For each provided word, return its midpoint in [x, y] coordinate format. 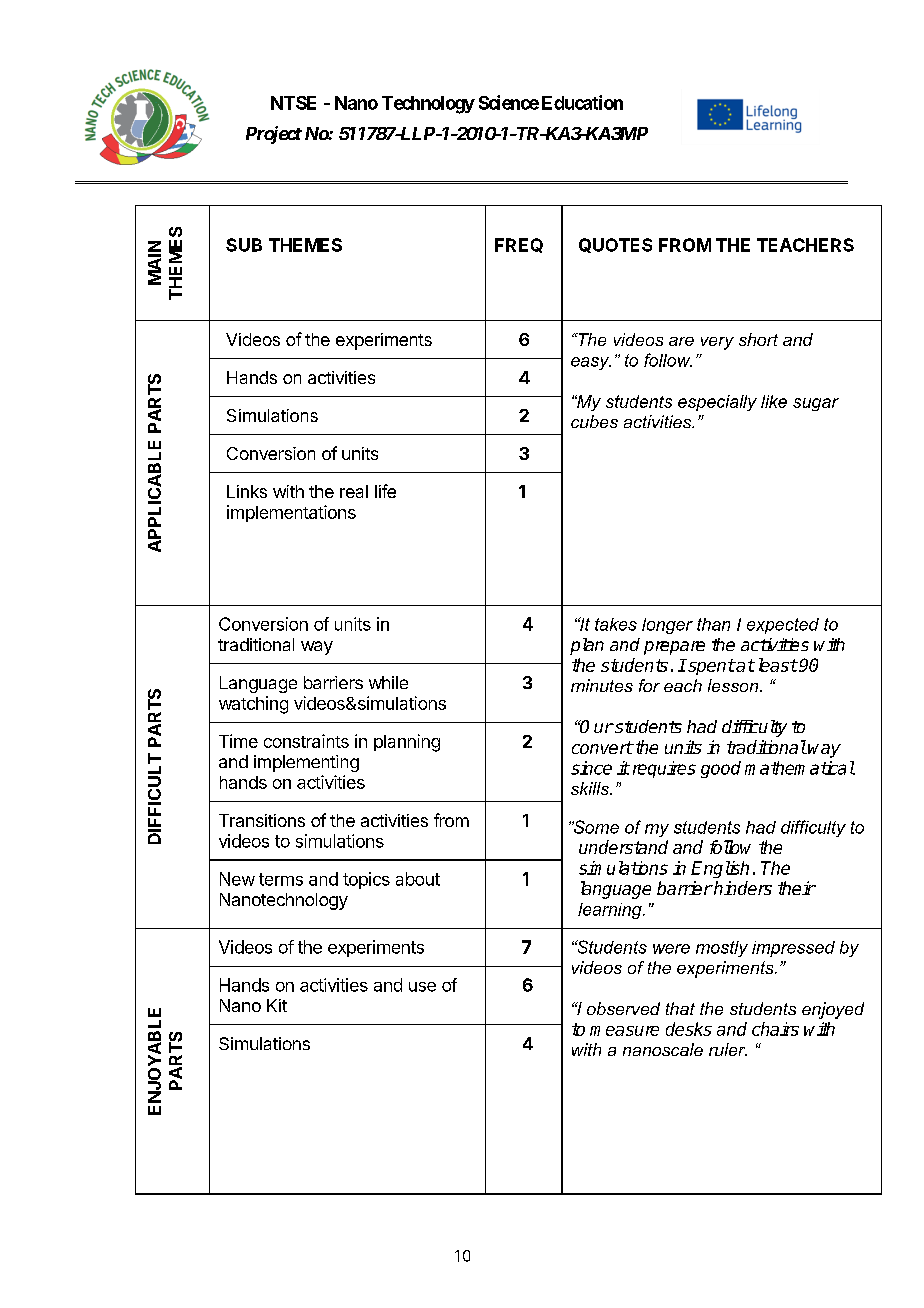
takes [616, 624]
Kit [277, 1005]
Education [582, 102]
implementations [291, 513]
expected [783, 626]
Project [274, 135]
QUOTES [615, 245]
